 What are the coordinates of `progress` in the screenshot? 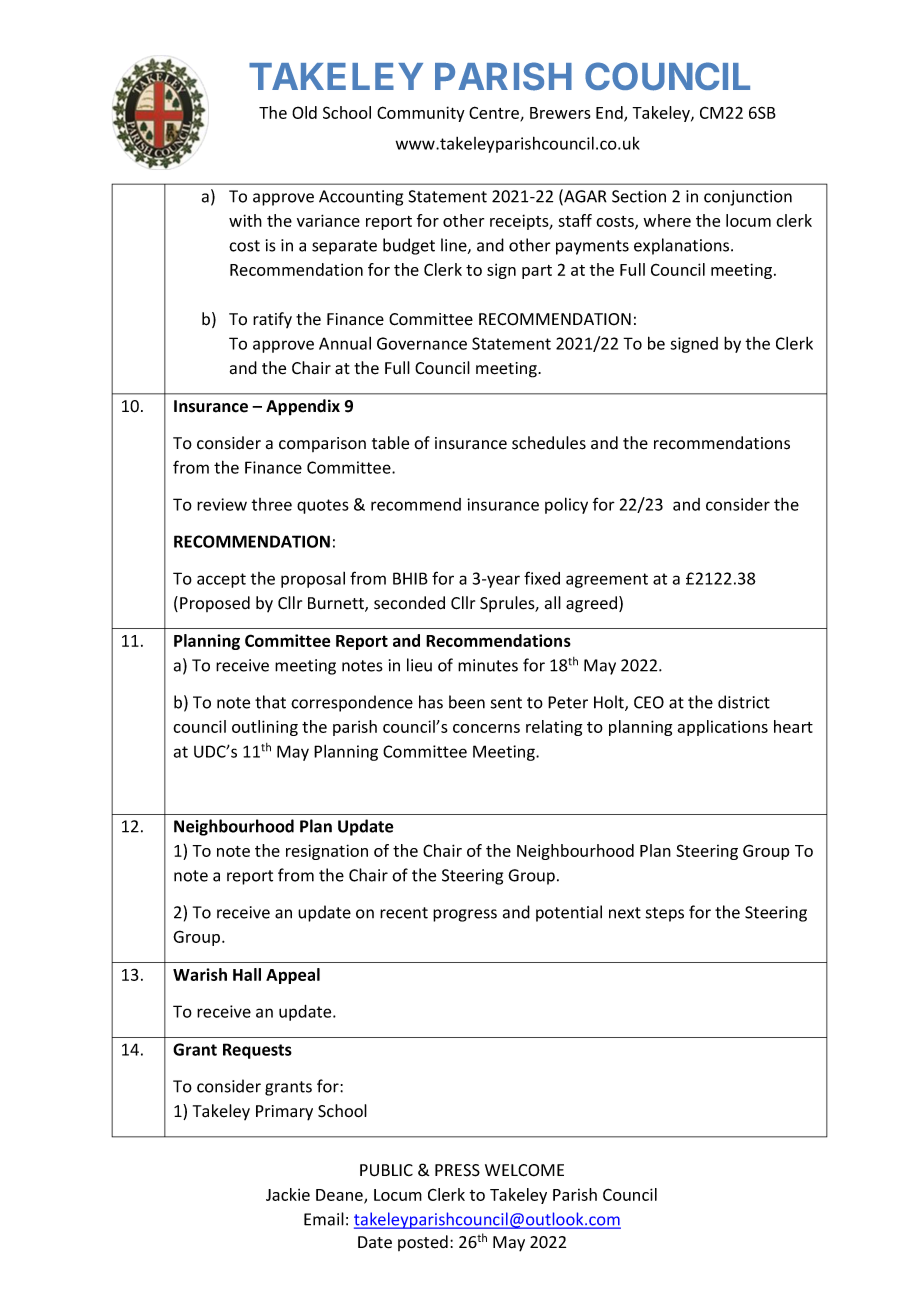 It's located at (465, 915).
